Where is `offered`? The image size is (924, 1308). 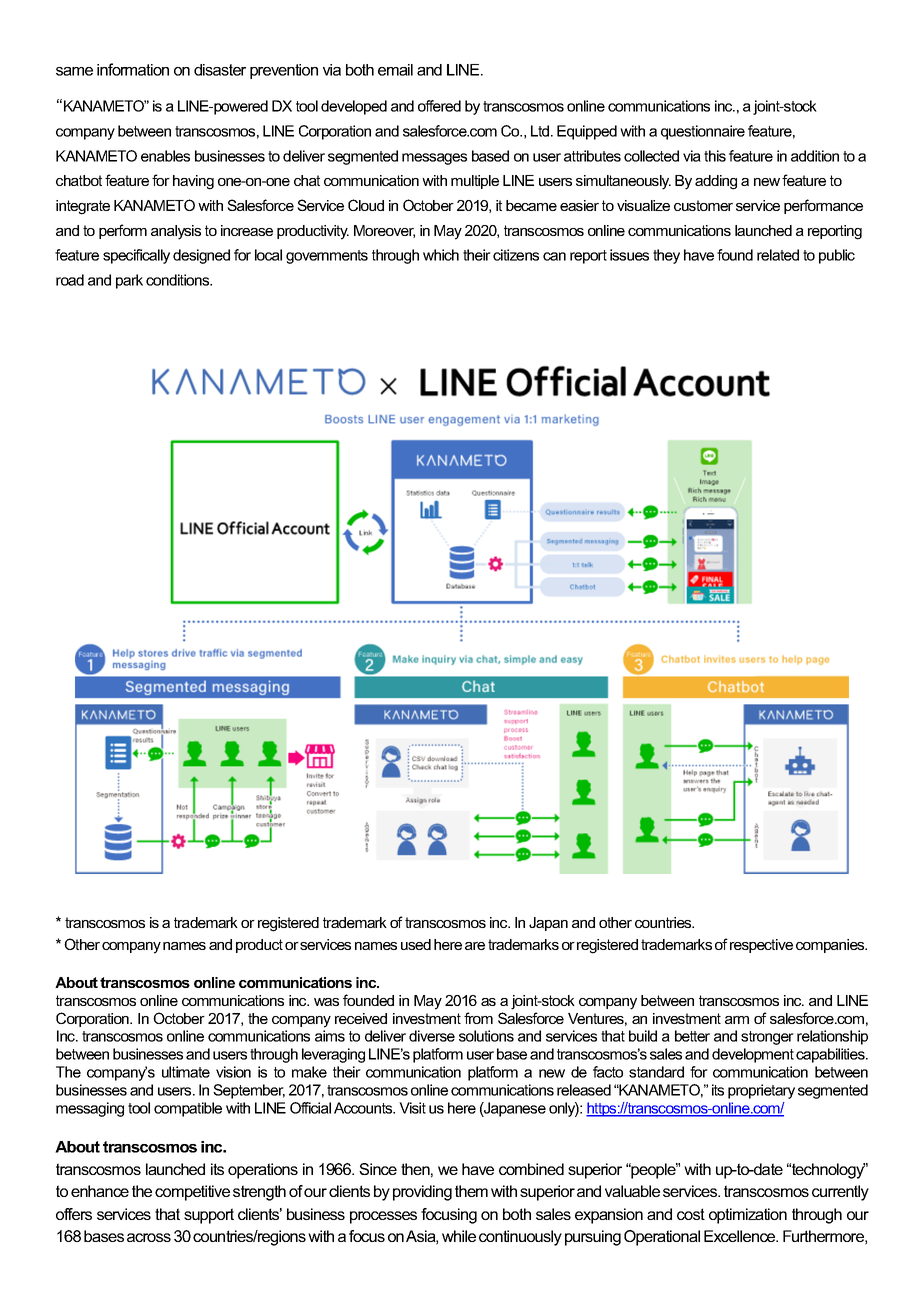
offered is located at coordinates (439, 106).
